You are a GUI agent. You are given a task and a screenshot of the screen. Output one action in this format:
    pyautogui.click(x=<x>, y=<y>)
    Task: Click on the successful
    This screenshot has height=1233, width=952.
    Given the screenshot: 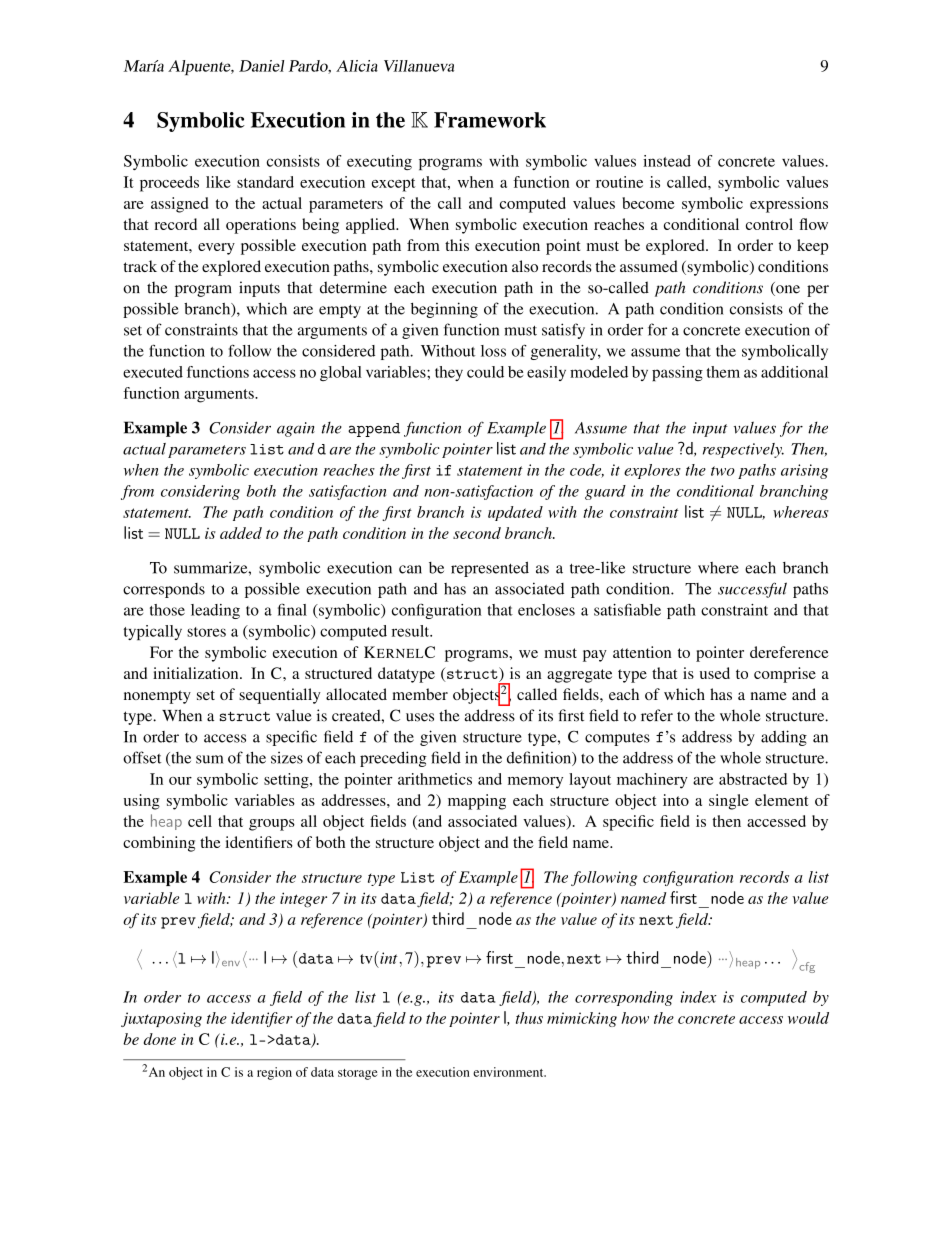 What is the action you would take?
    pyautogui.click(x=752, y=590)
